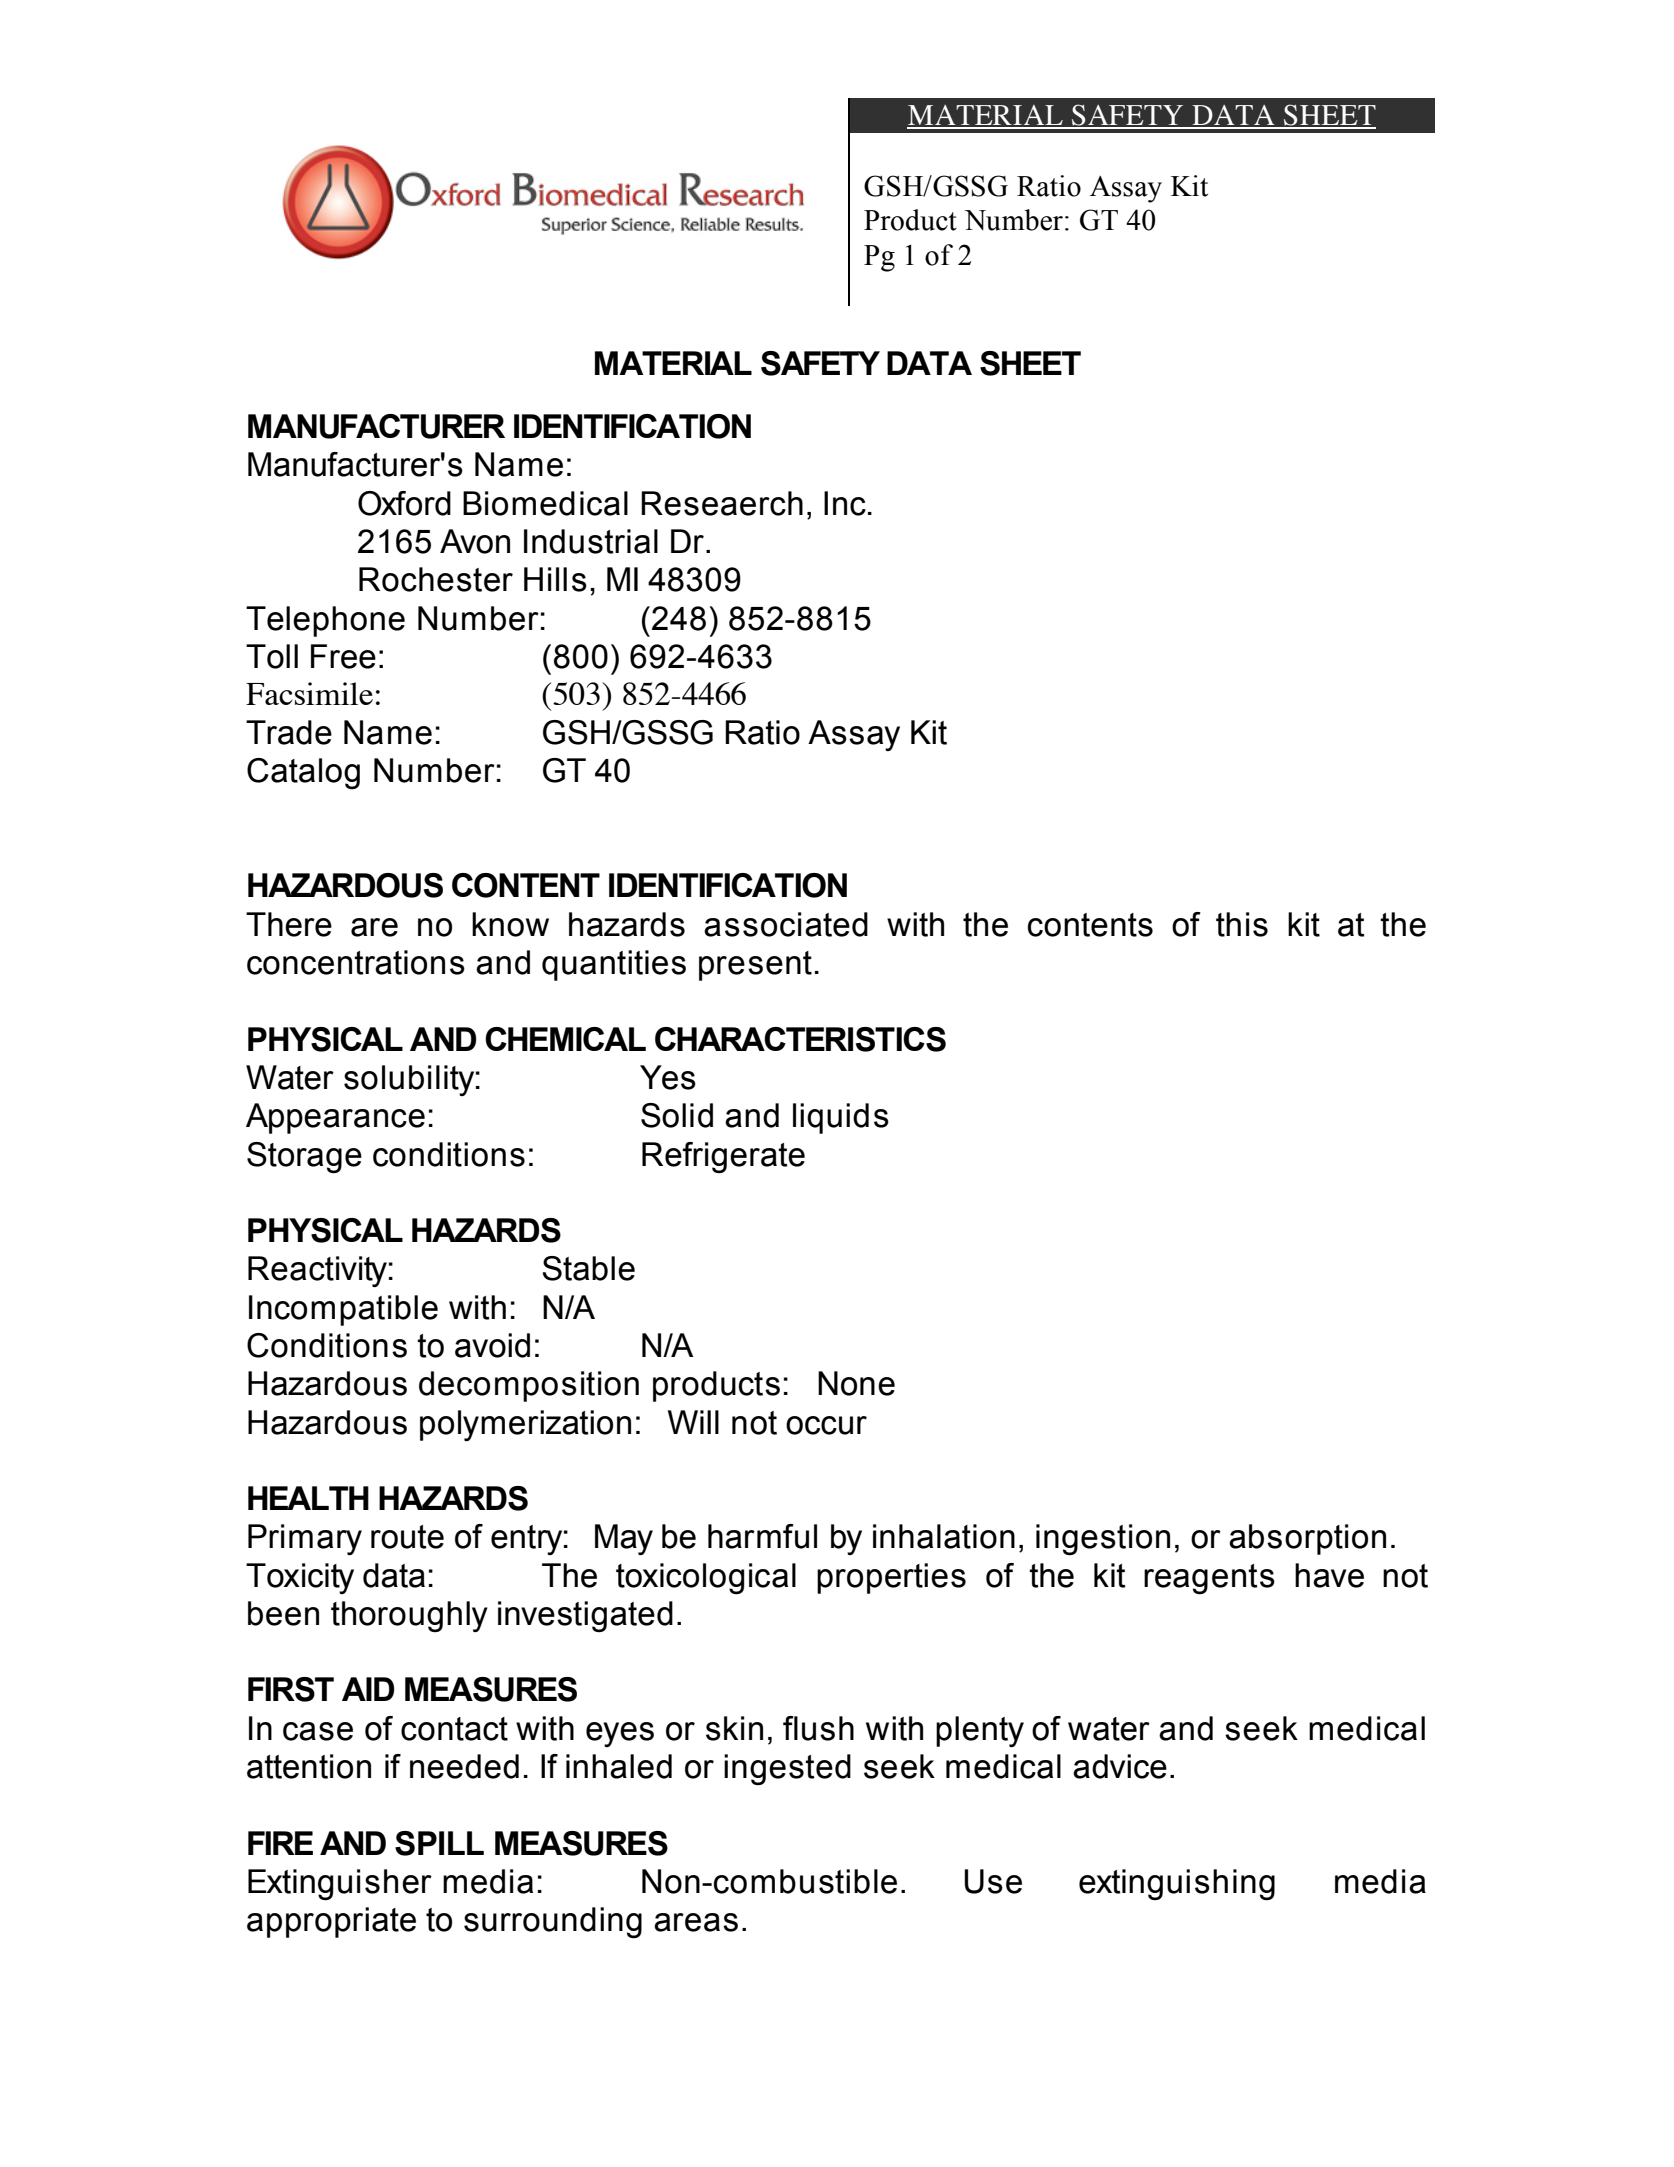 The image size is (1674, 2167). What do you see at coordinates (1242, 924) in the page?
I see `this` at bounding box center [1242, 924].
